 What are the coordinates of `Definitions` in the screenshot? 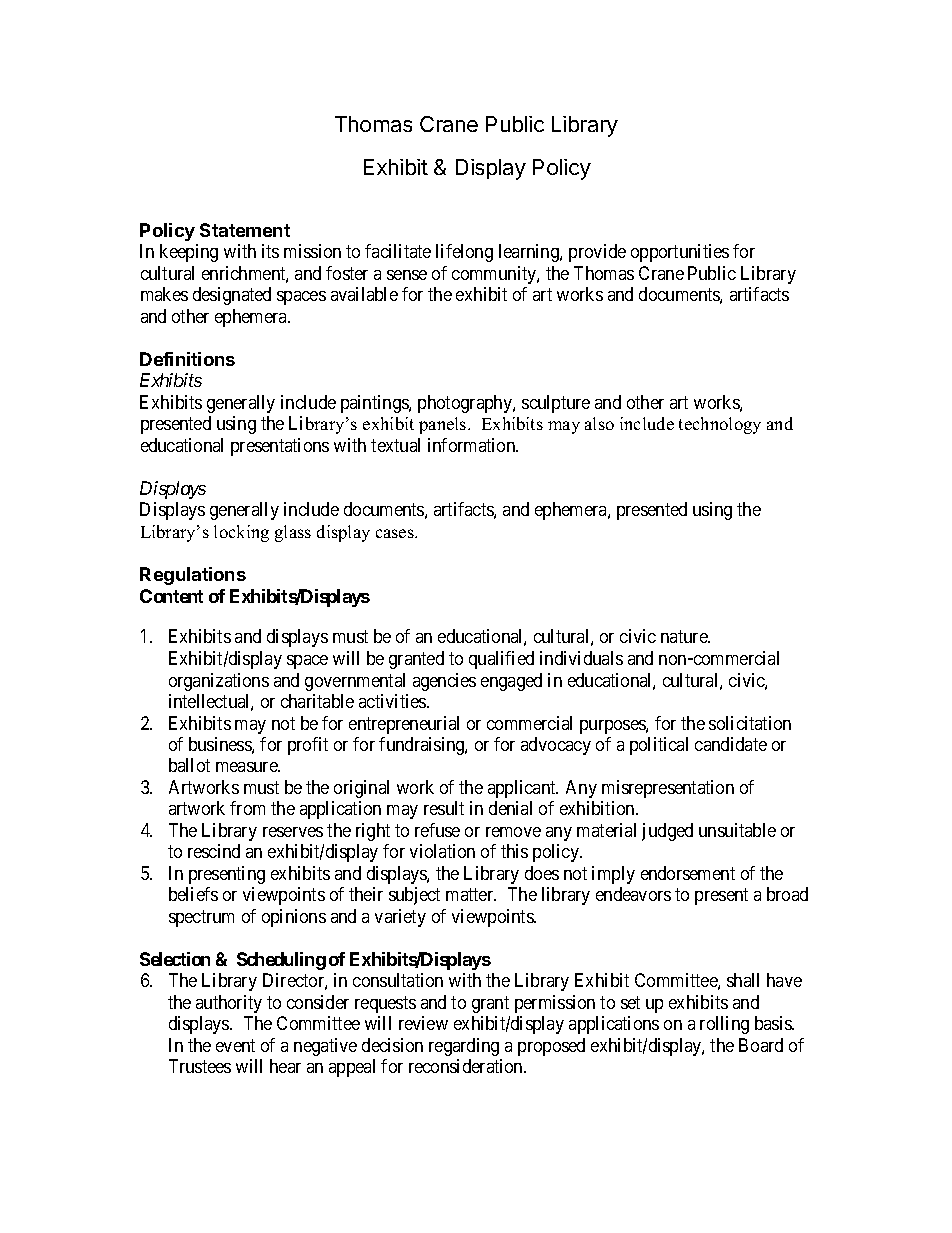 It's located at (187, 359).
